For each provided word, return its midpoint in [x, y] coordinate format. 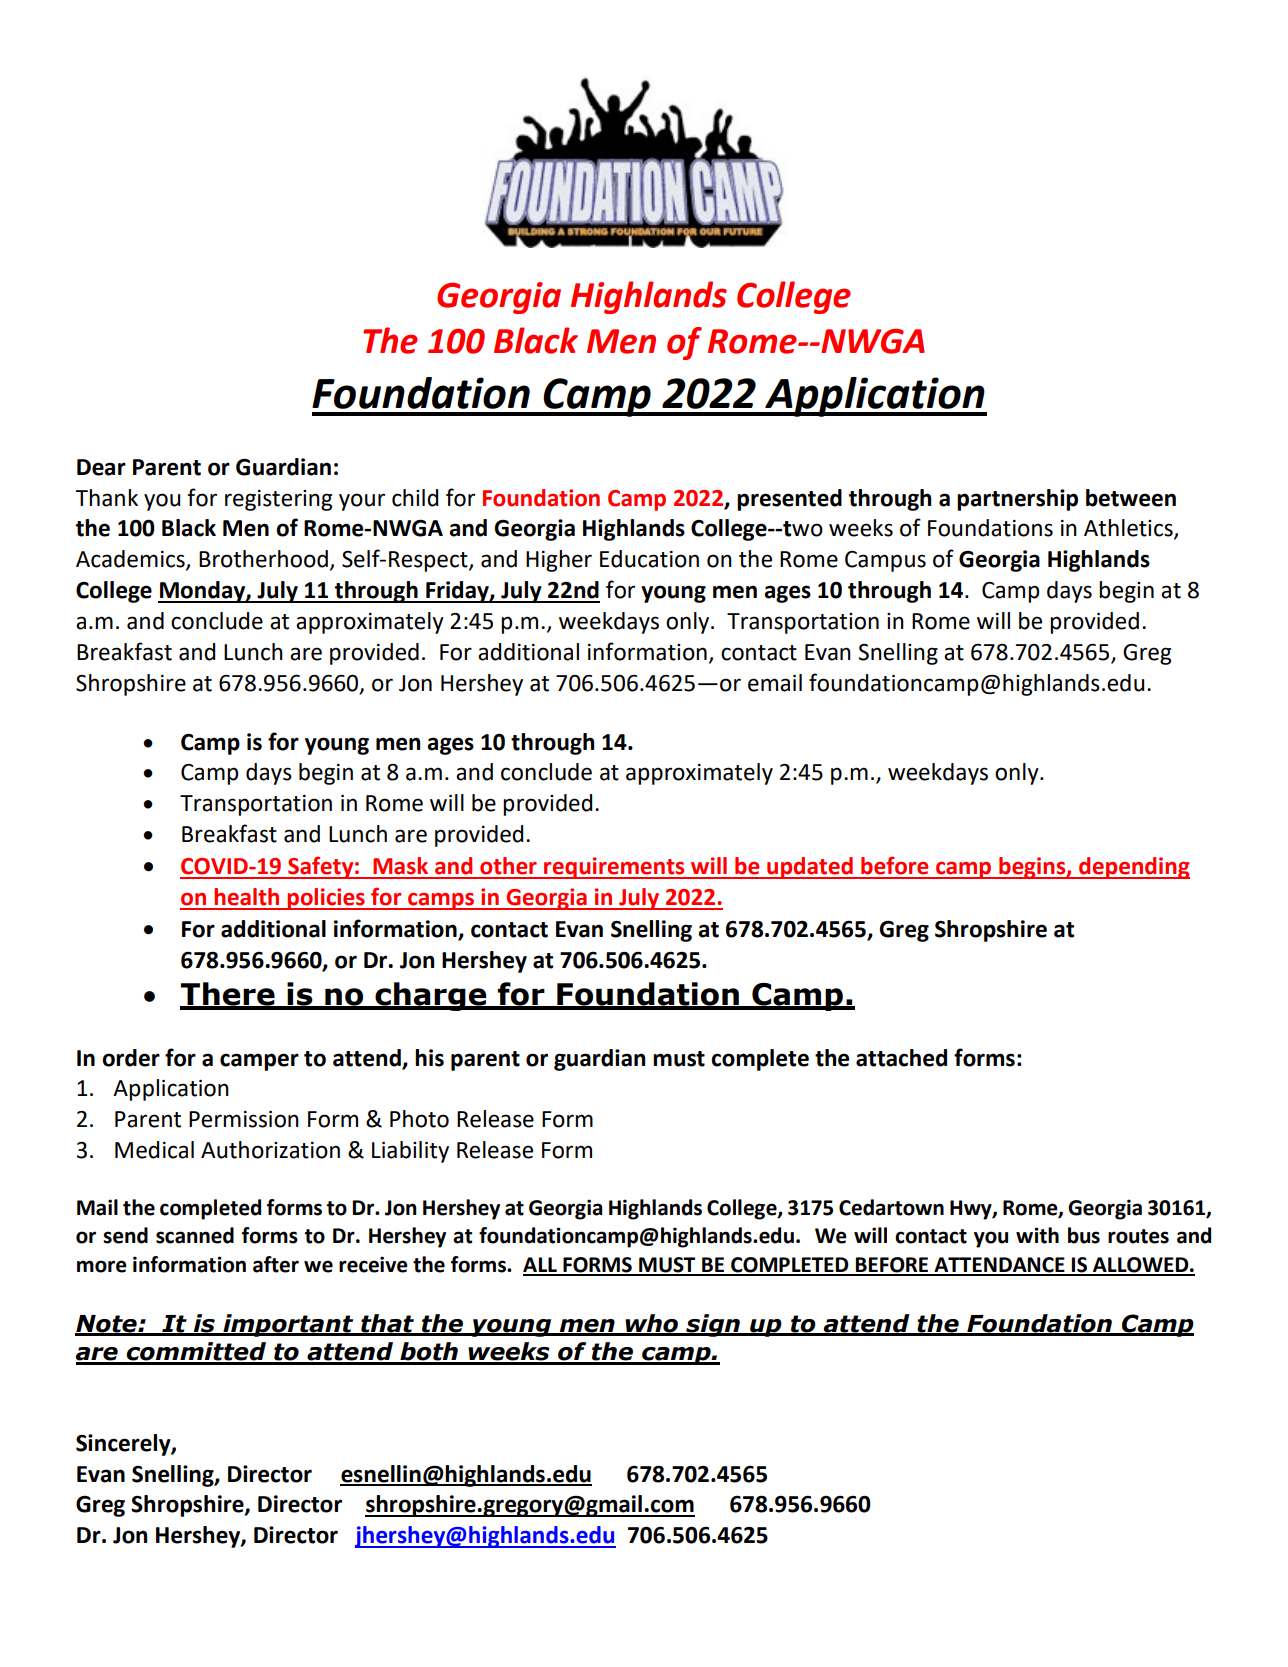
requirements [614, 868]
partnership [1017, 500]
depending [1133, 868]
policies [326, 899]
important [288, 1325]
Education [649, 559]
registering [278, 500]
